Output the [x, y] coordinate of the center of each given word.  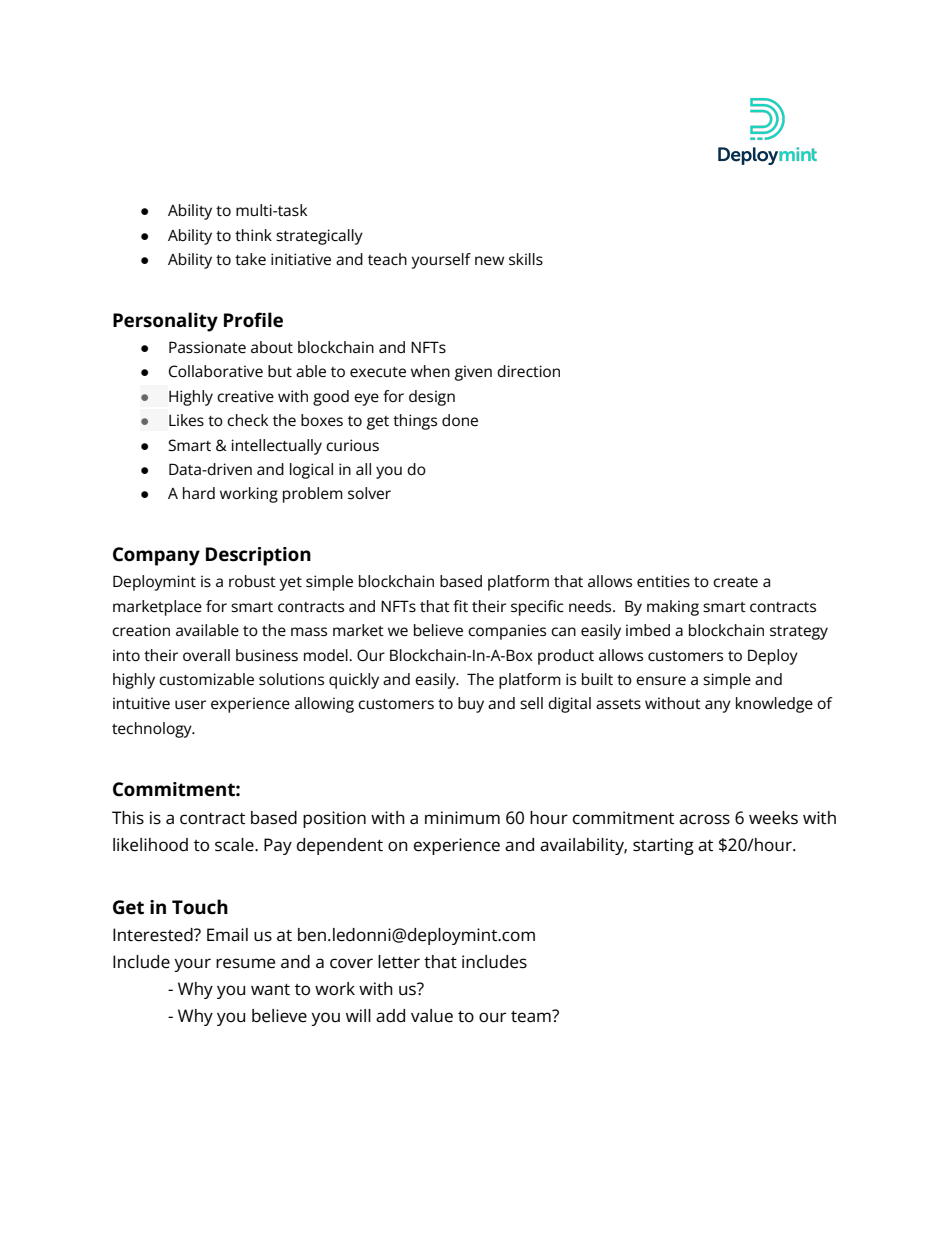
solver [369, 493]
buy [471, 705]
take [250, 259]
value [432, 1016]
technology [153, 730]
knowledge [774, 705]
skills [526, 259]
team [532, 1016]
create [735, 582]
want [270, 990]
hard [199, 493]
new [489, 260]
